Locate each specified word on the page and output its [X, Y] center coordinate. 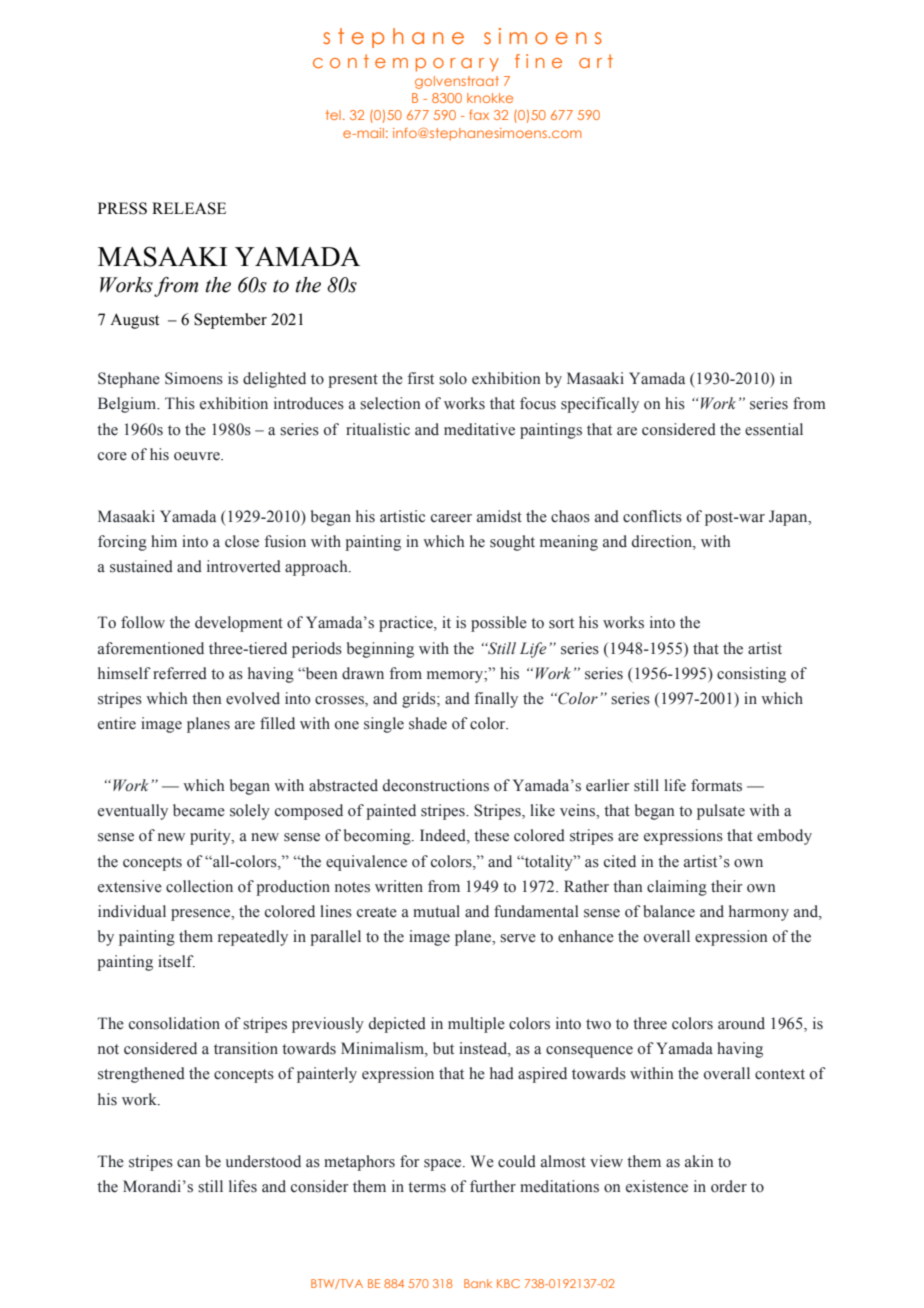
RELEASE [189, 208]
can [189, 1163]
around [741, 1023]
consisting [751, 675]
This [180, 403]
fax [479, 115]
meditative [479, 429]
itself [176, 961]
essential [774, 429]
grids [420, 700]
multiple [476, 1025]
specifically [600, 405]
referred [180, 673]
